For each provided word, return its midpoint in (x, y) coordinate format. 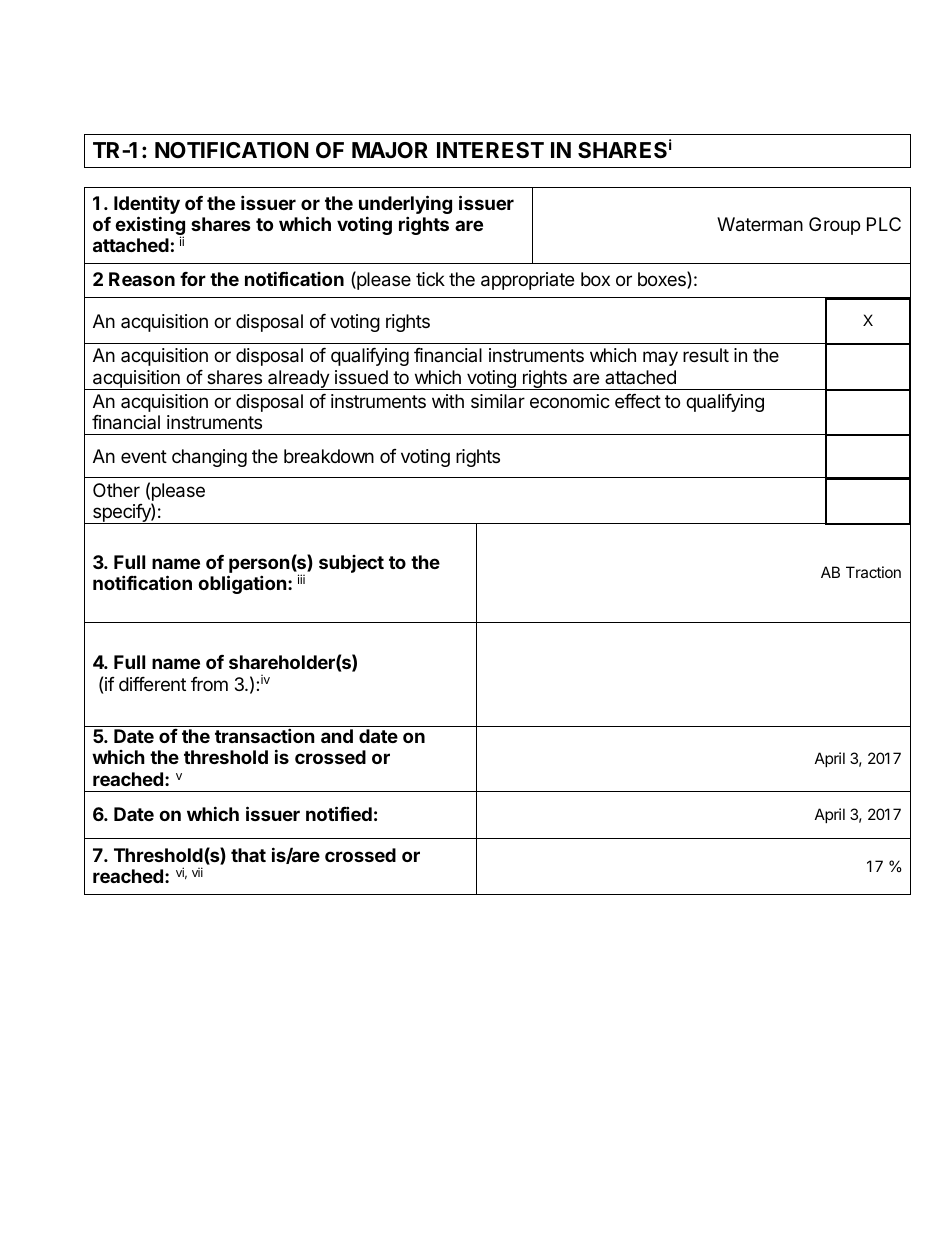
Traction (873, 572)
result (706, 355)
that (248, 855)
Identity (147, 204)
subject (351, 564)
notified (339, 813)
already (298, 380)
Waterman (760, 224)
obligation (242, 584)
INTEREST (490, 150)
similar (498, 401)
